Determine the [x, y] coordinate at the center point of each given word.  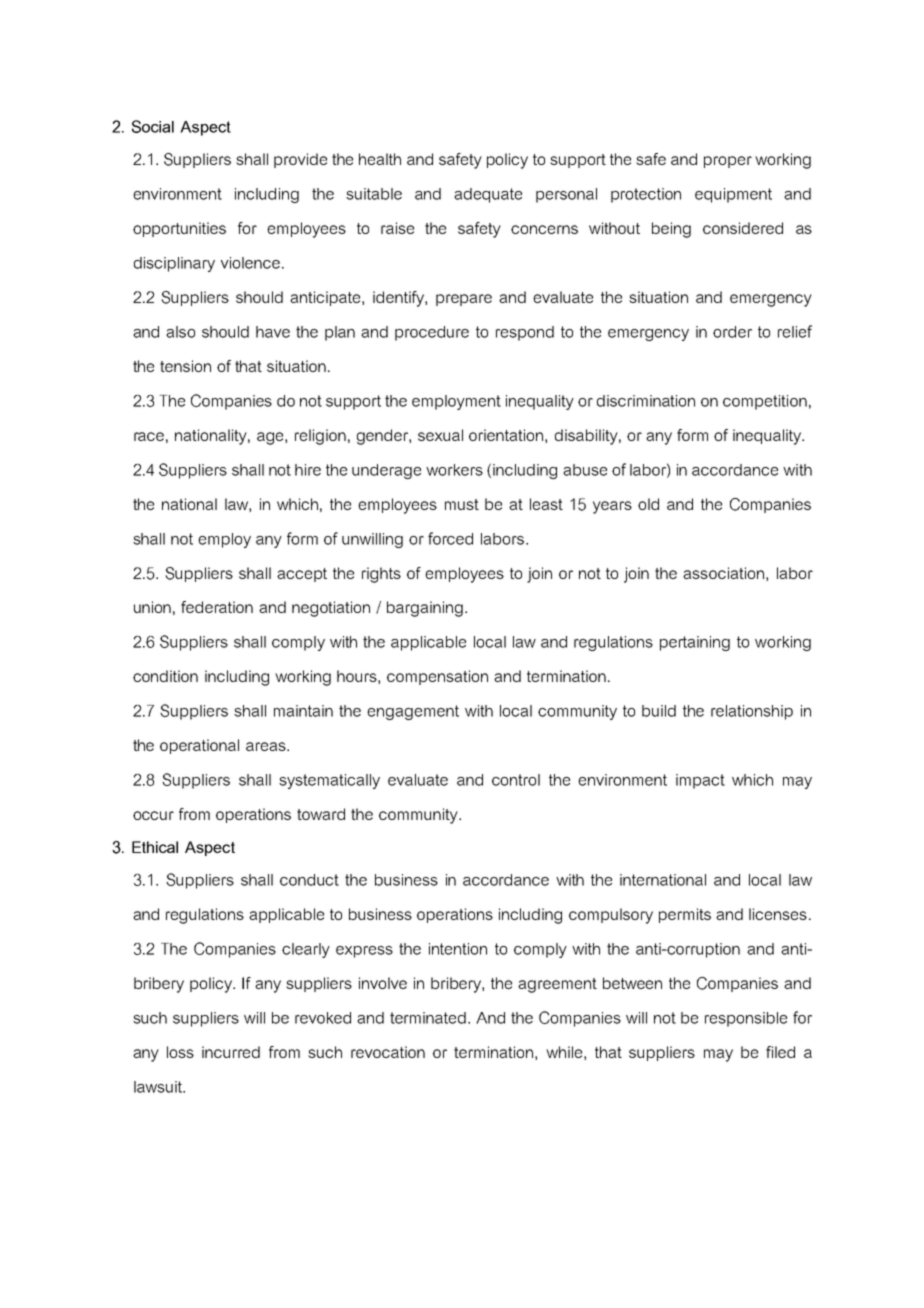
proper [728, 162]
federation [217, 607]
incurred [231, 1052]
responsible [746, 1019]
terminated [429, 1018]
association [723, 573]
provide [300, 160]
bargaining [425, 609]
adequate [488, 195]
